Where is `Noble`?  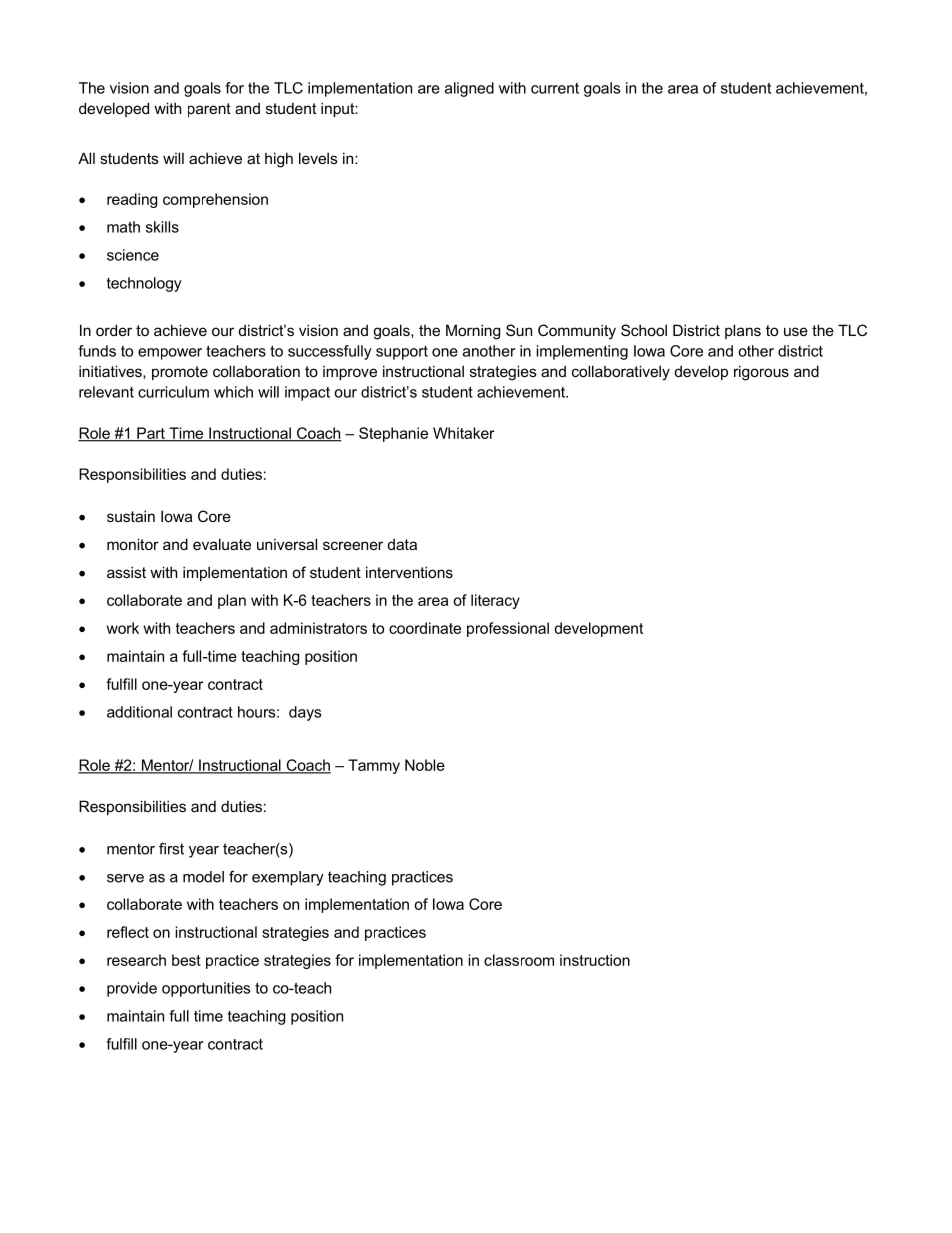
Noble is located at coordinates (425, 765).
